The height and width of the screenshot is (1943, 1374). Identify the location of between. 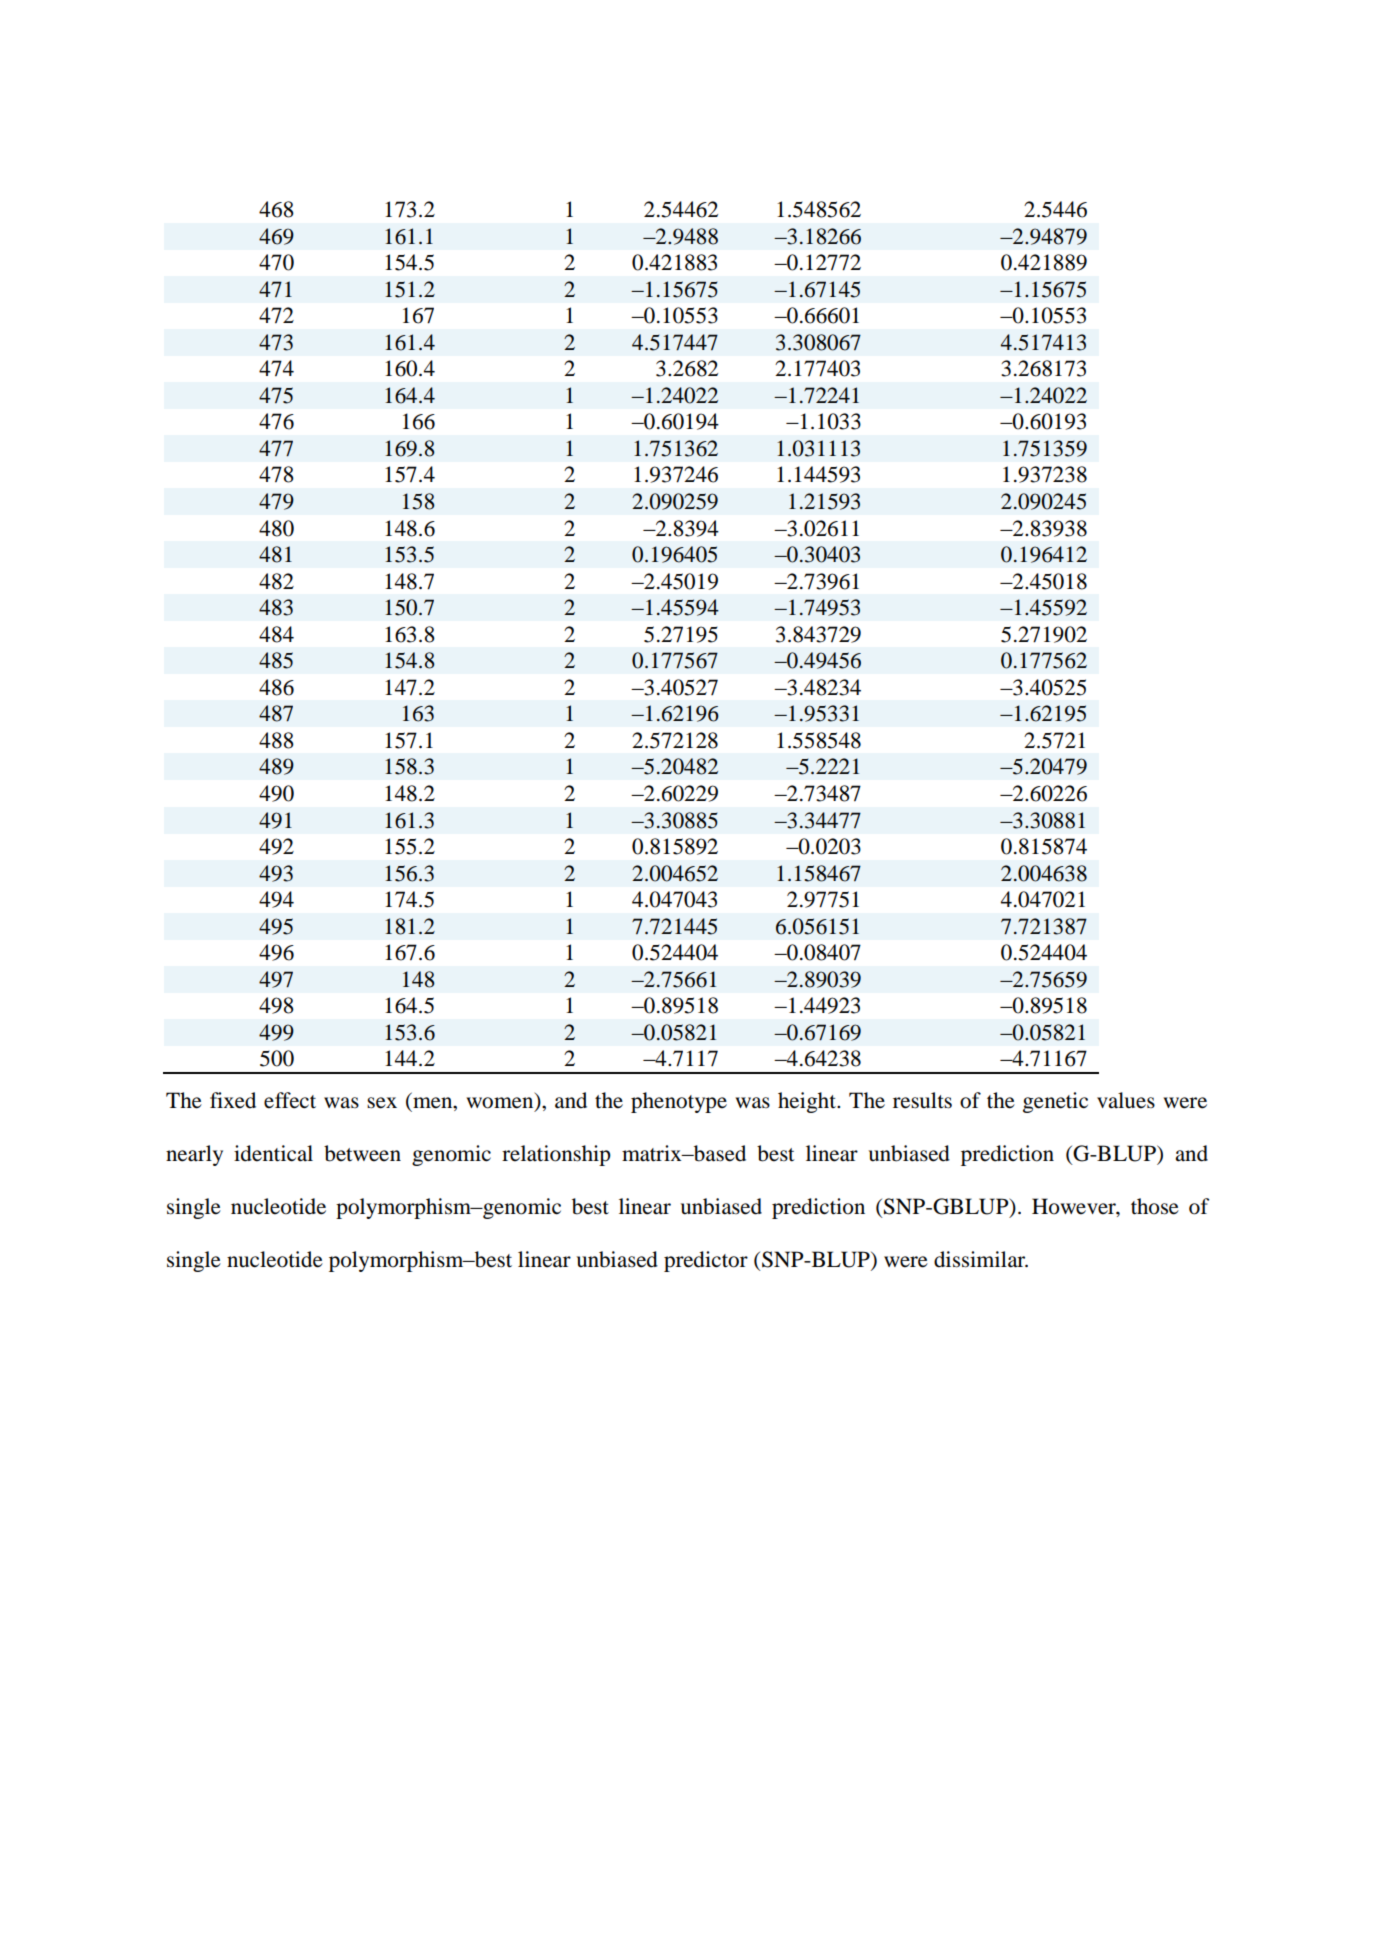
(362, 1153).
